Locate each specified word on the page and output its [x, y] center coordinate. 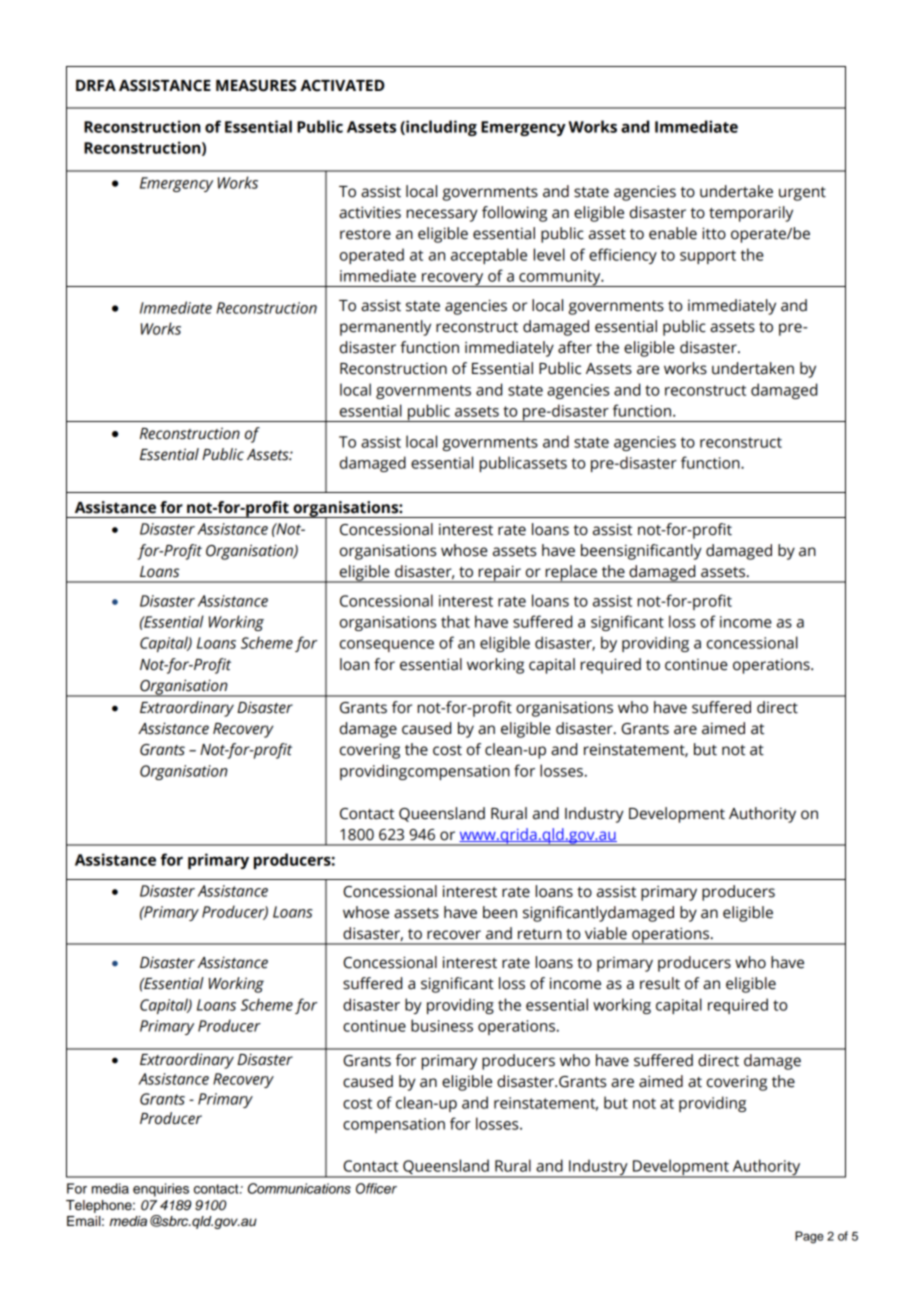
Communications [299, 1188]
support [708, 257]
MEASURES [256, 86]
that [455, 621]
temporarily [751, 214]
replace [571, 574]
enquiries [161, 1190]
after [575, 347]
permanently [385, 328]
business [442, 1025]
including [440, 128]
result [660, 983]
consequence [387, 646]
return [540, 934]
